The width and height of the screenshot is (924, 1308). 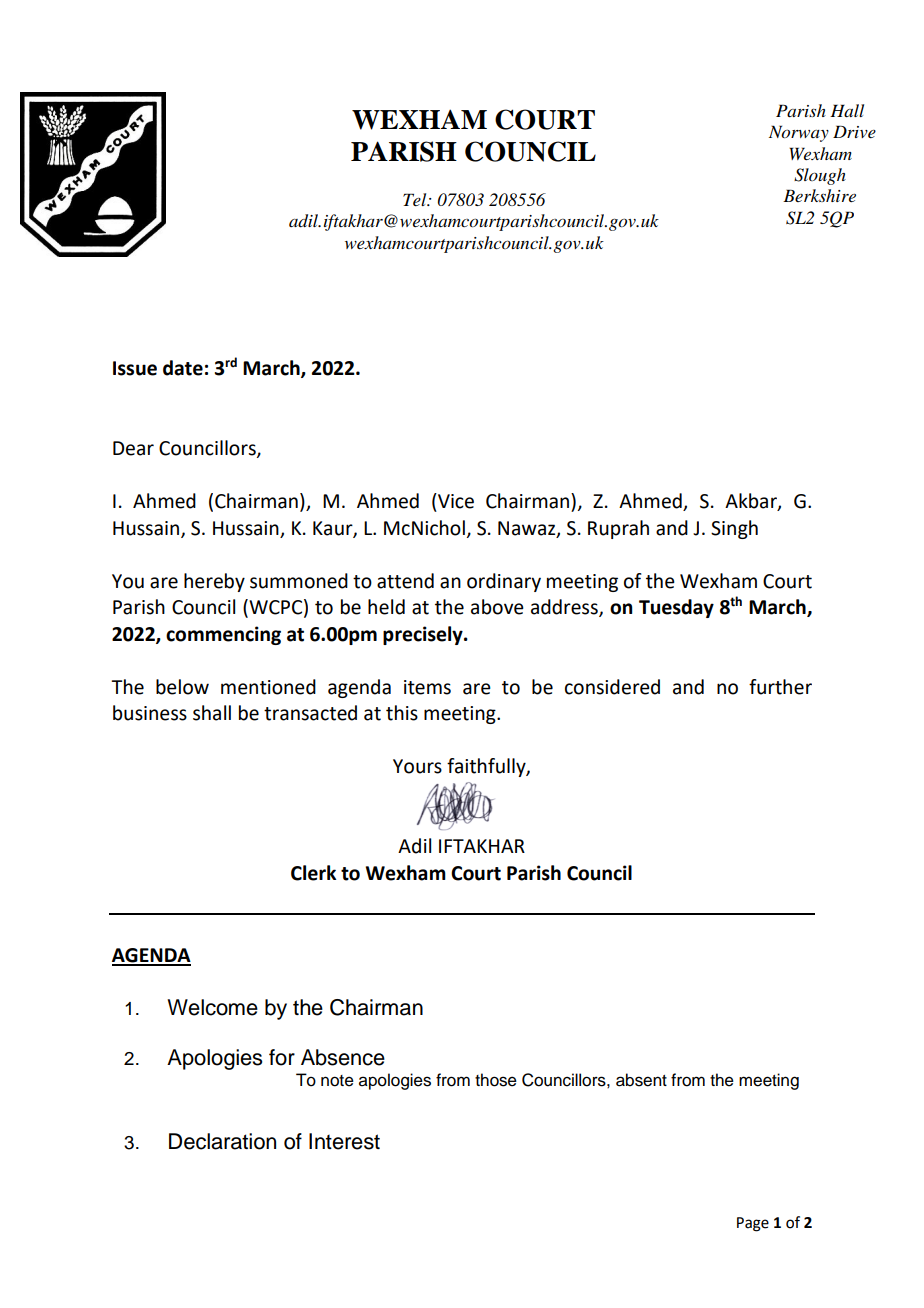 What do you see at coordinates (313, 873) in the screenshot?
I see `Clerk` at bounding box center [313, 873].
